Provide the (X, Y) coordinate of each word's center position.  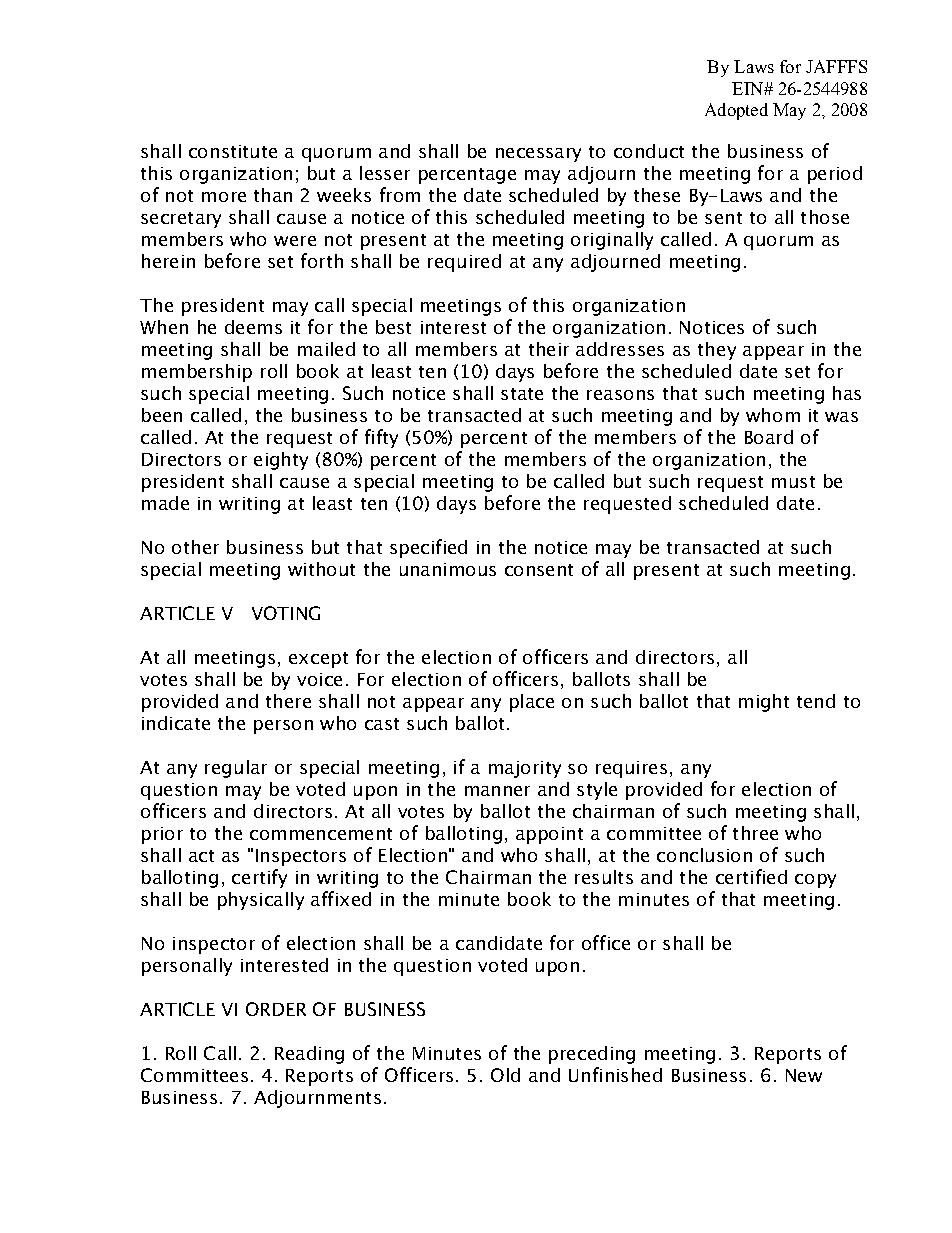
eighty (281, 461)
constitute (233, 151)
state (522, 394)
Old (505, 1075)
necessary (538, 155)
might (764, 703)
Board (769, 437)
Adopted (736, 111)
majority (525, 769)
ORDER (276, 1009)
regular (236, 769)
